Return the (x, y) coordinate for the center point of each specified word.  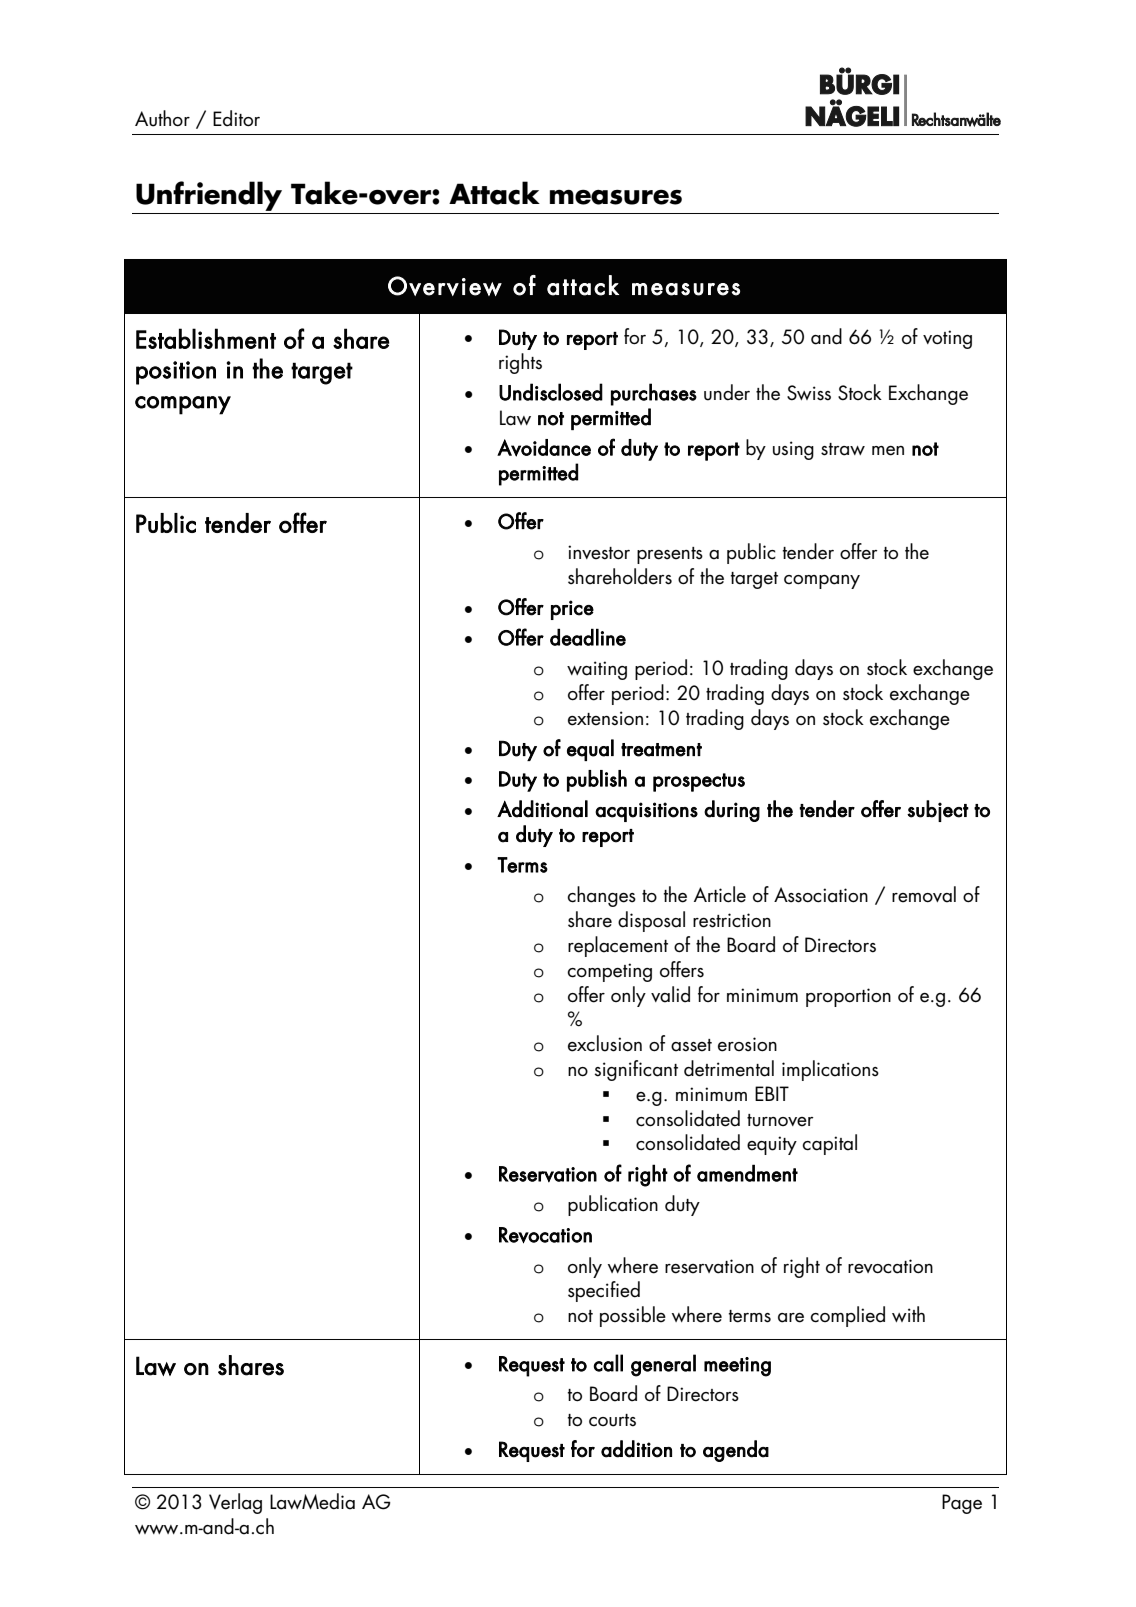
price (572, 610)
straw (843, 449)
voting (947, 339)
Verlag (235, 1503)
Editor (236, 118)
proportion (848, 997)
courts (612, 1420)
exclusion (605, 1043)
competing (609, 972)
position (176, 373)
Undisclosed (551, 392)
